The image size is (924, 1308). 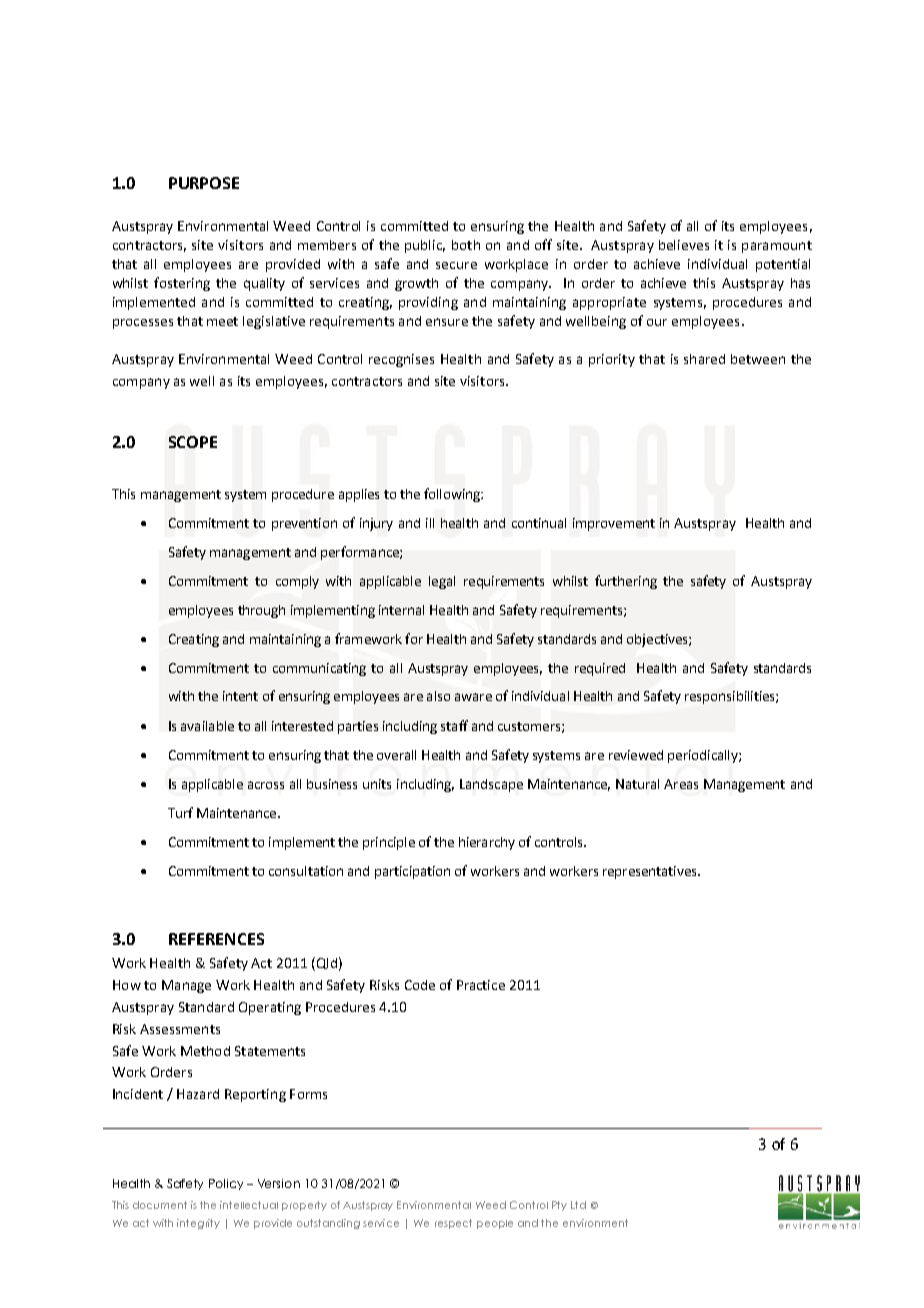 What do you see at coordinates (204, 183) in the page?
I see `PURPOSE` at bounding box center [204, 183].
